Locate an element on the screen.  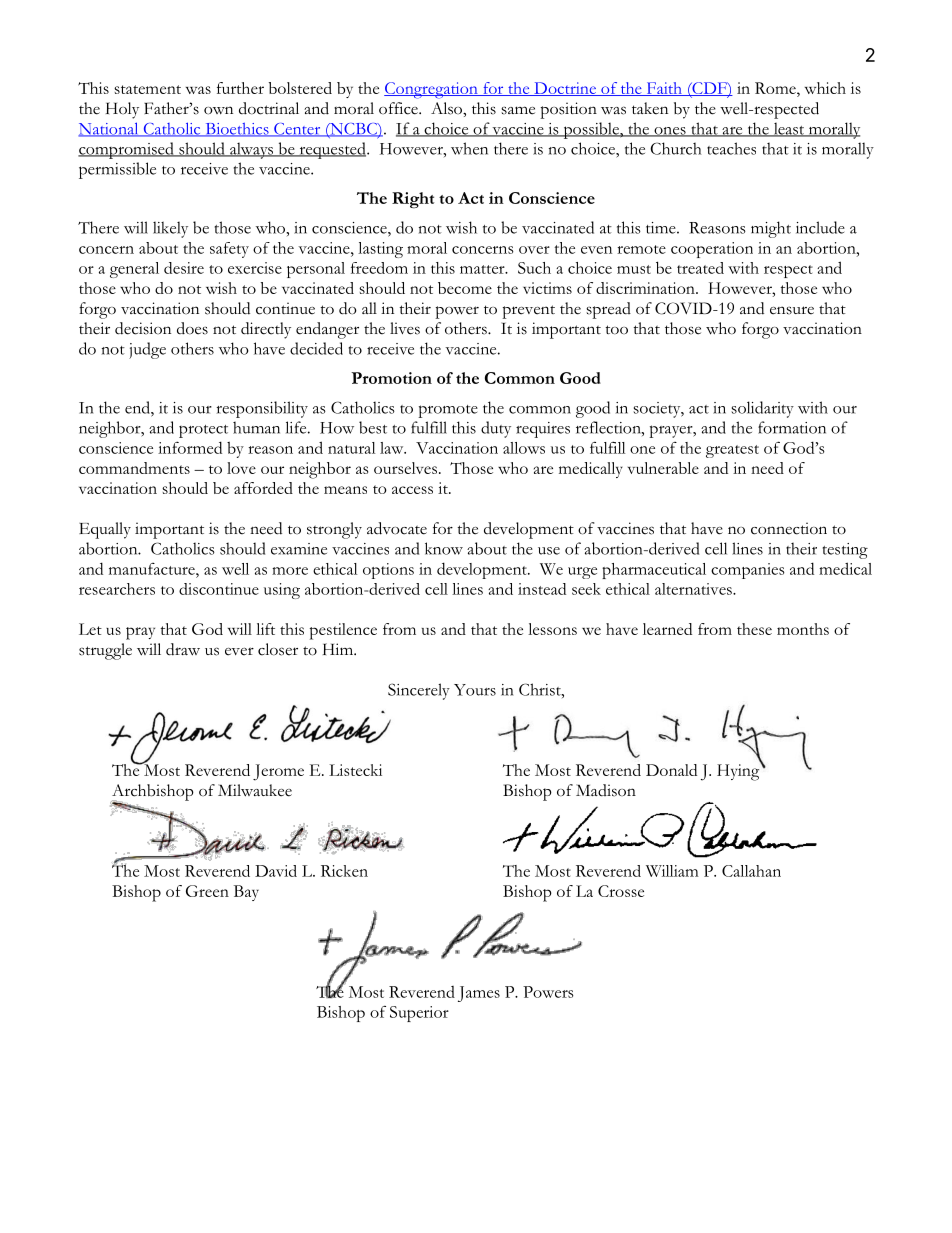
manufacture is located at coordinates (153, 569).
